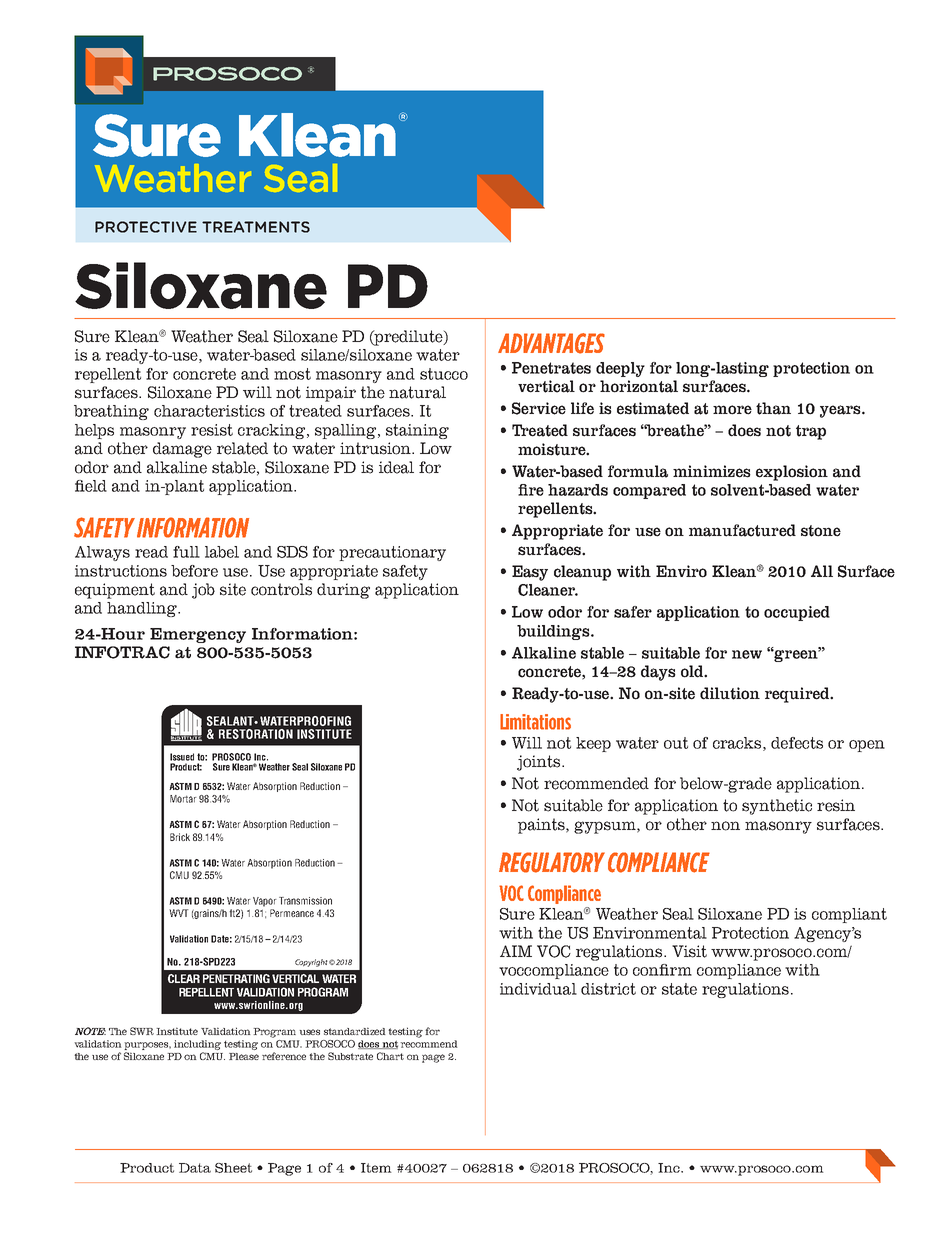  I want to click on non, so click(725, 826).
